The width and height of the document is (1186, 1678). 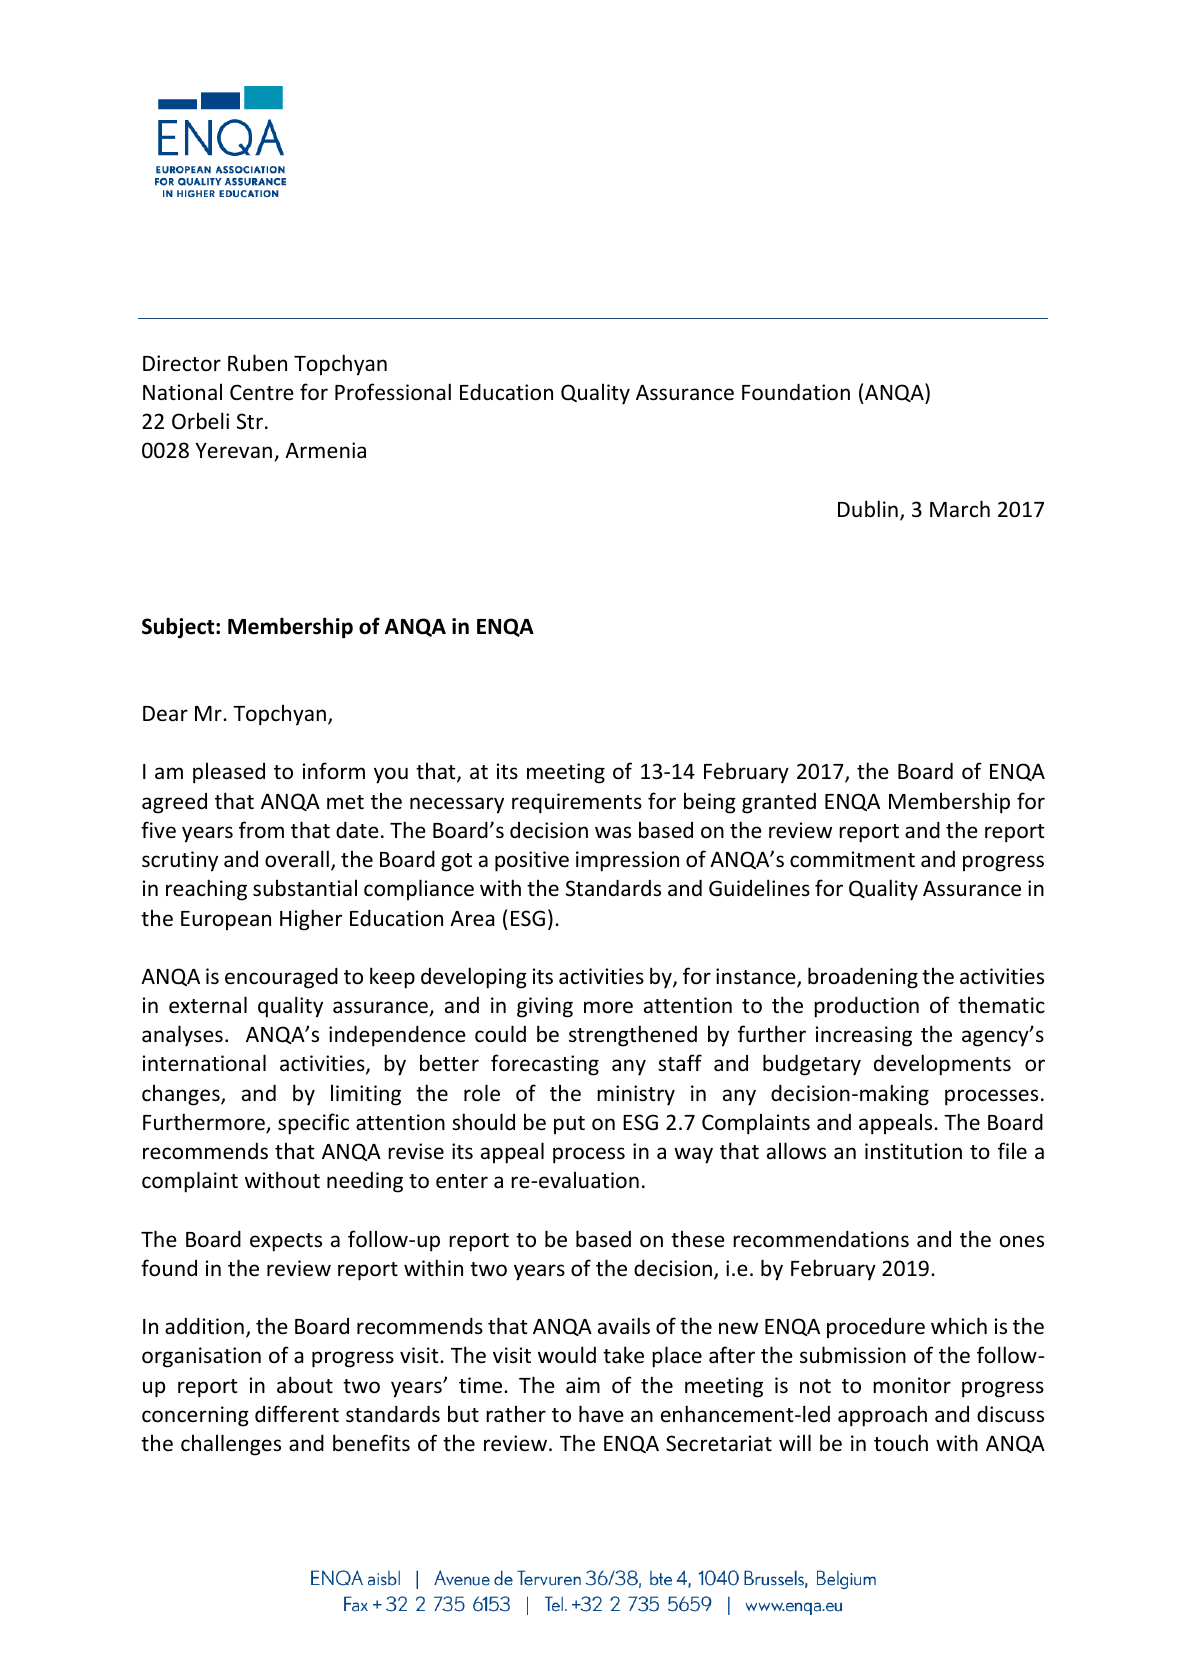 What do you see at coordinates (182, 1095) in the document?
I see `changes` at bounding box center [182, 1095].
